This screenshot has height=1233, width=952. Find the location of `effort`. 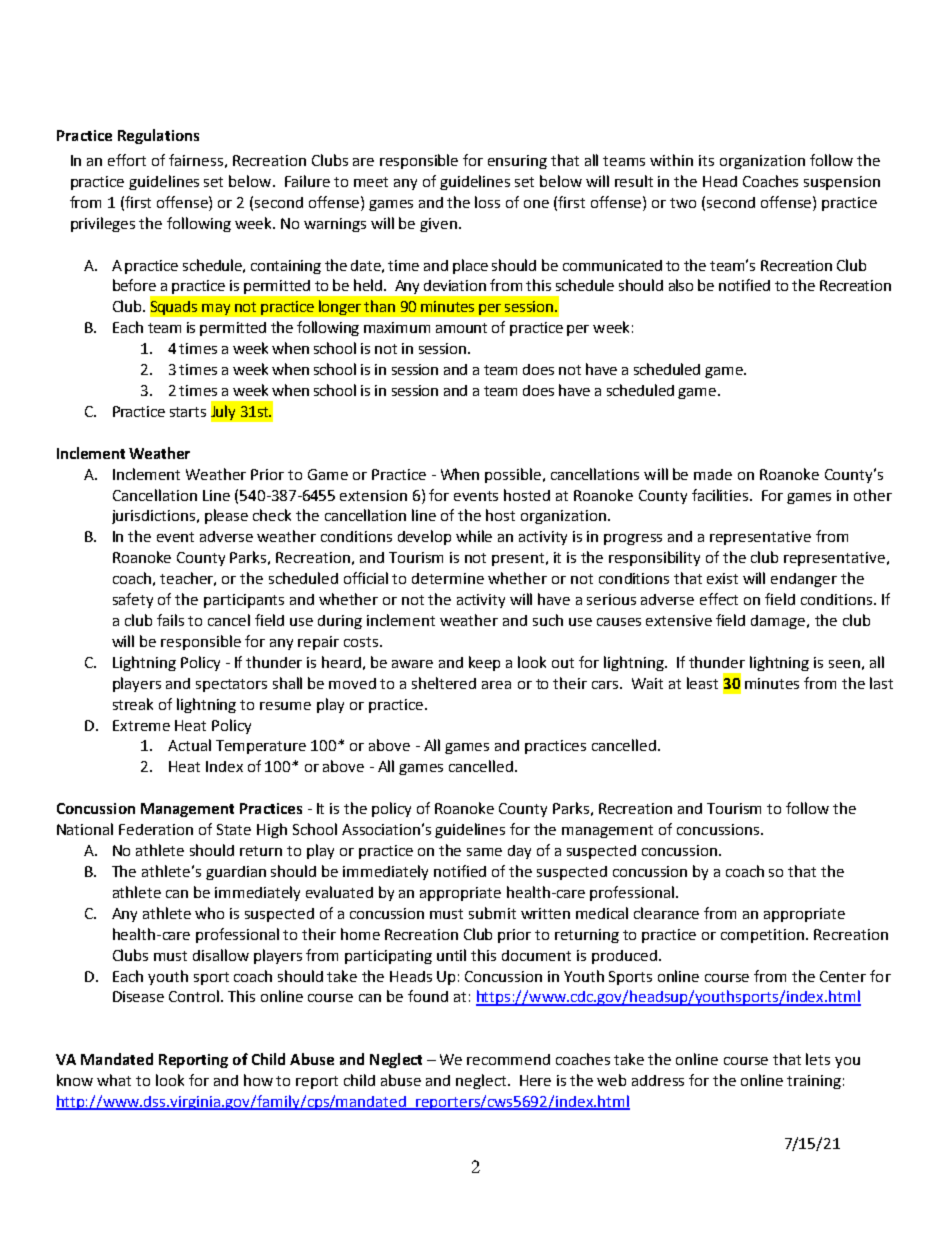

effort is located at coordinates (127, 160).
